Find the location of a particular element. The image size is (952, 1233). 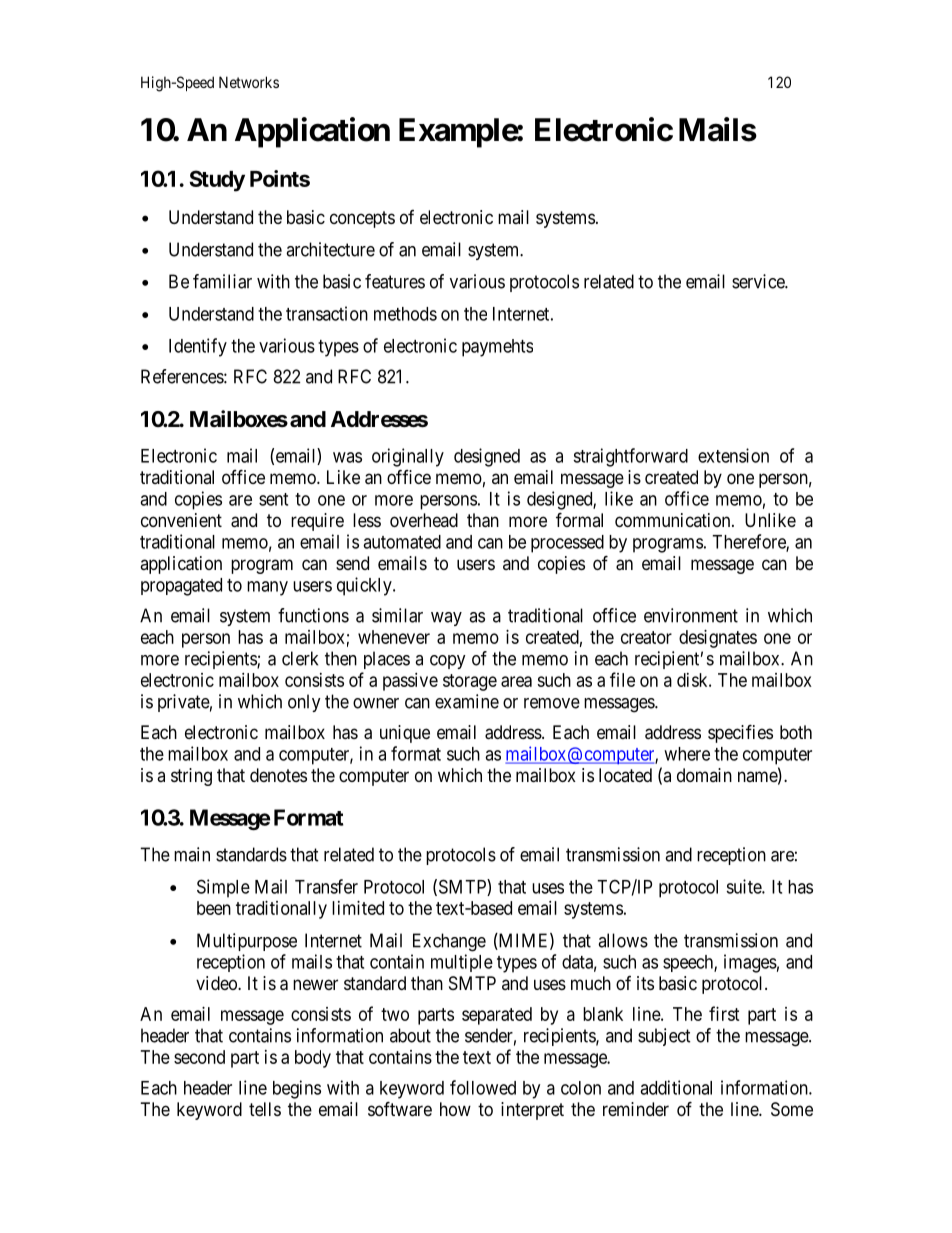

way is located at coordinates (446, 619).
